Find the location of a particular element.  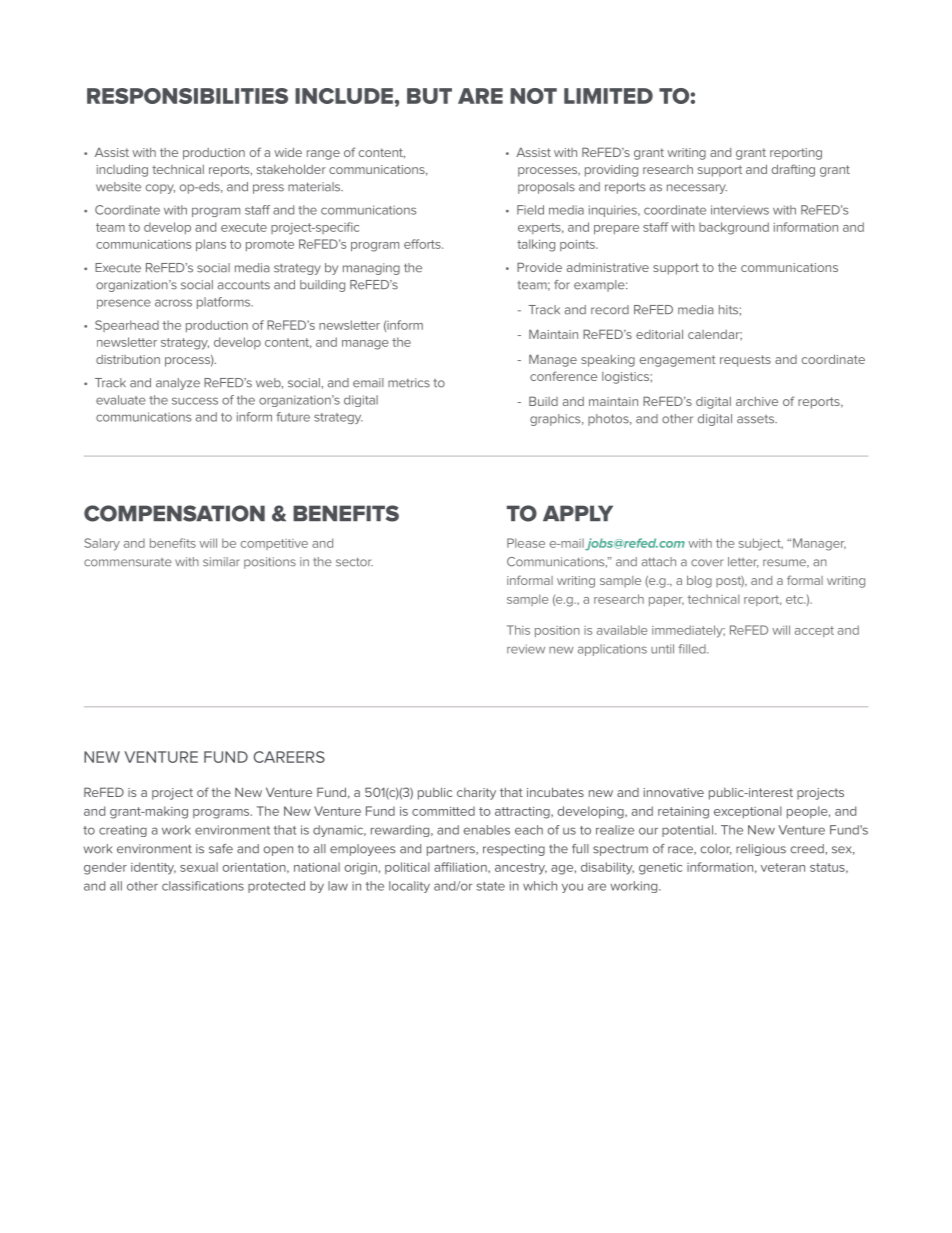

analyze is located at coordinates (178, 384).
